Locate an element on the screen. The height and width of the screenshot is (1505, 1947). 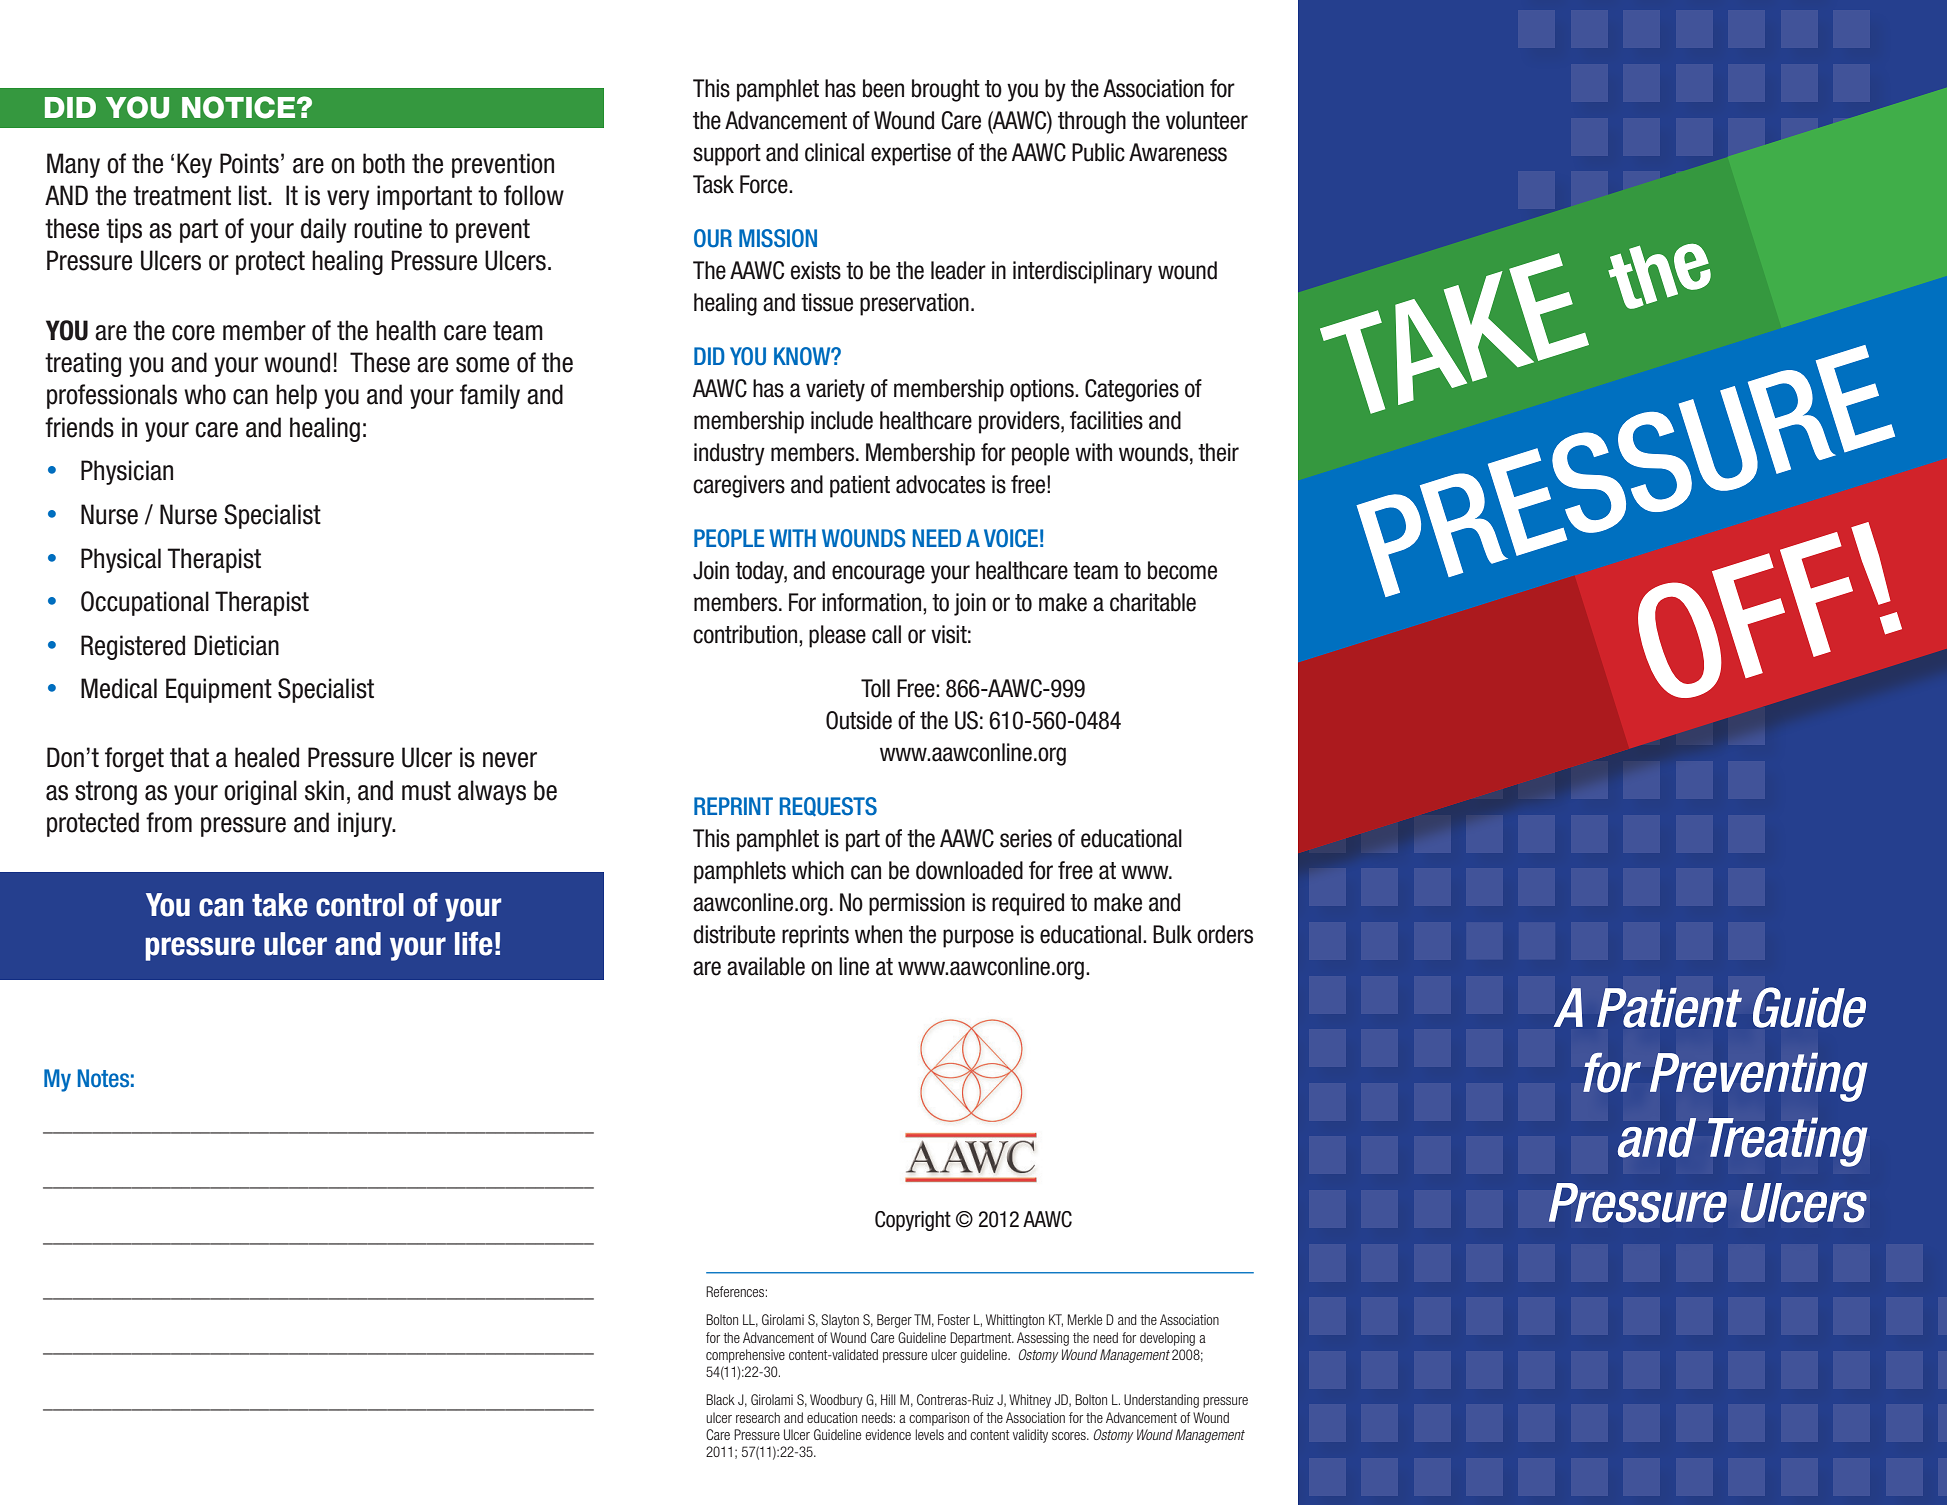
series is located at coordinates (1026, 838).
